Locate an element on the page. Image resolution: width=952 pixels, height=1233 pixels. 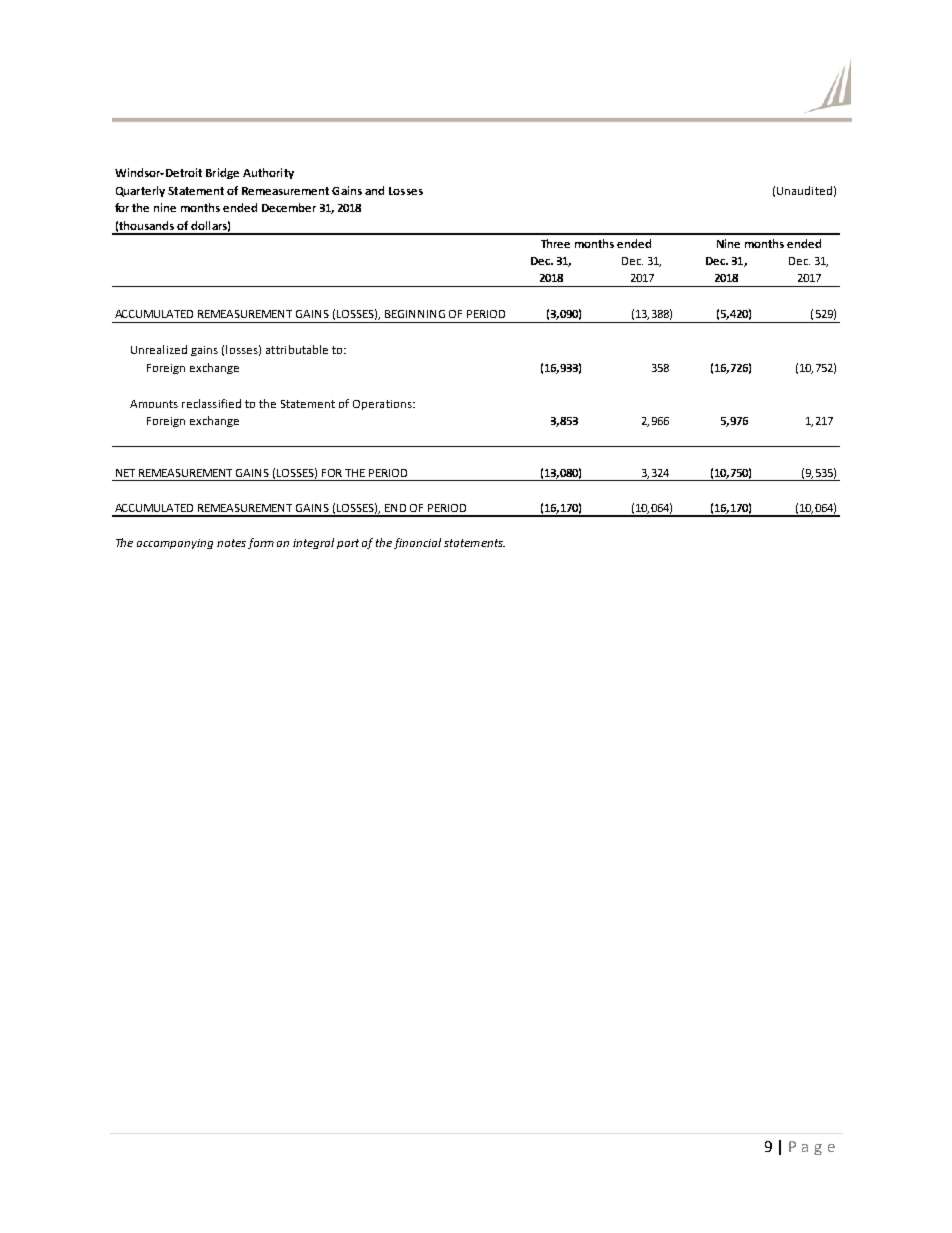
part is located at coordinates (348, 544).
